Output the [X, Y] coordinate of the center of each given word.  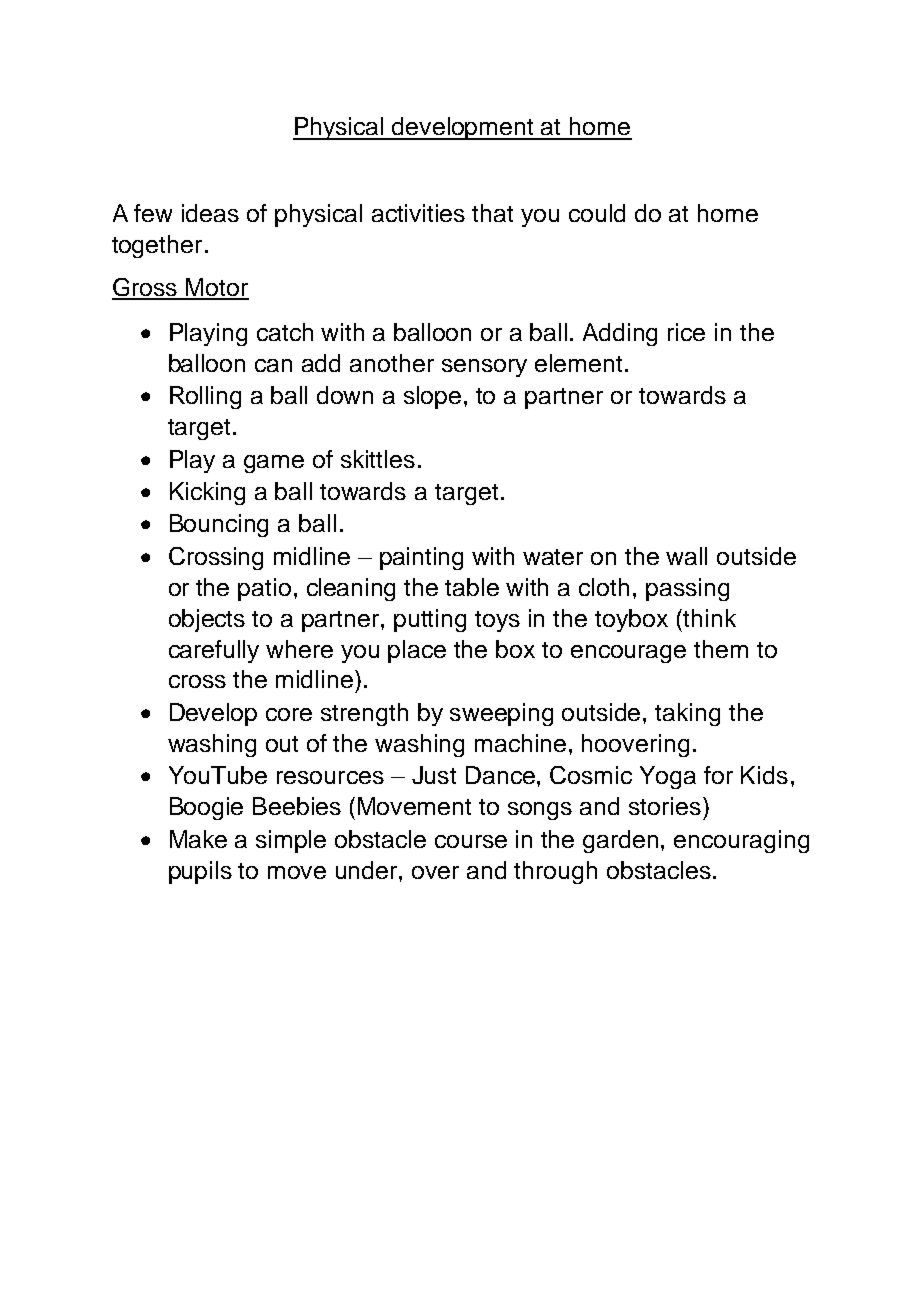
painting [421, 558]
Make [198, 839]
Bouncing [219, 525]
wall [686, 556]
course [471, 841]
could [597, 213]
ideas [210, 213]
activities [418, 213]
